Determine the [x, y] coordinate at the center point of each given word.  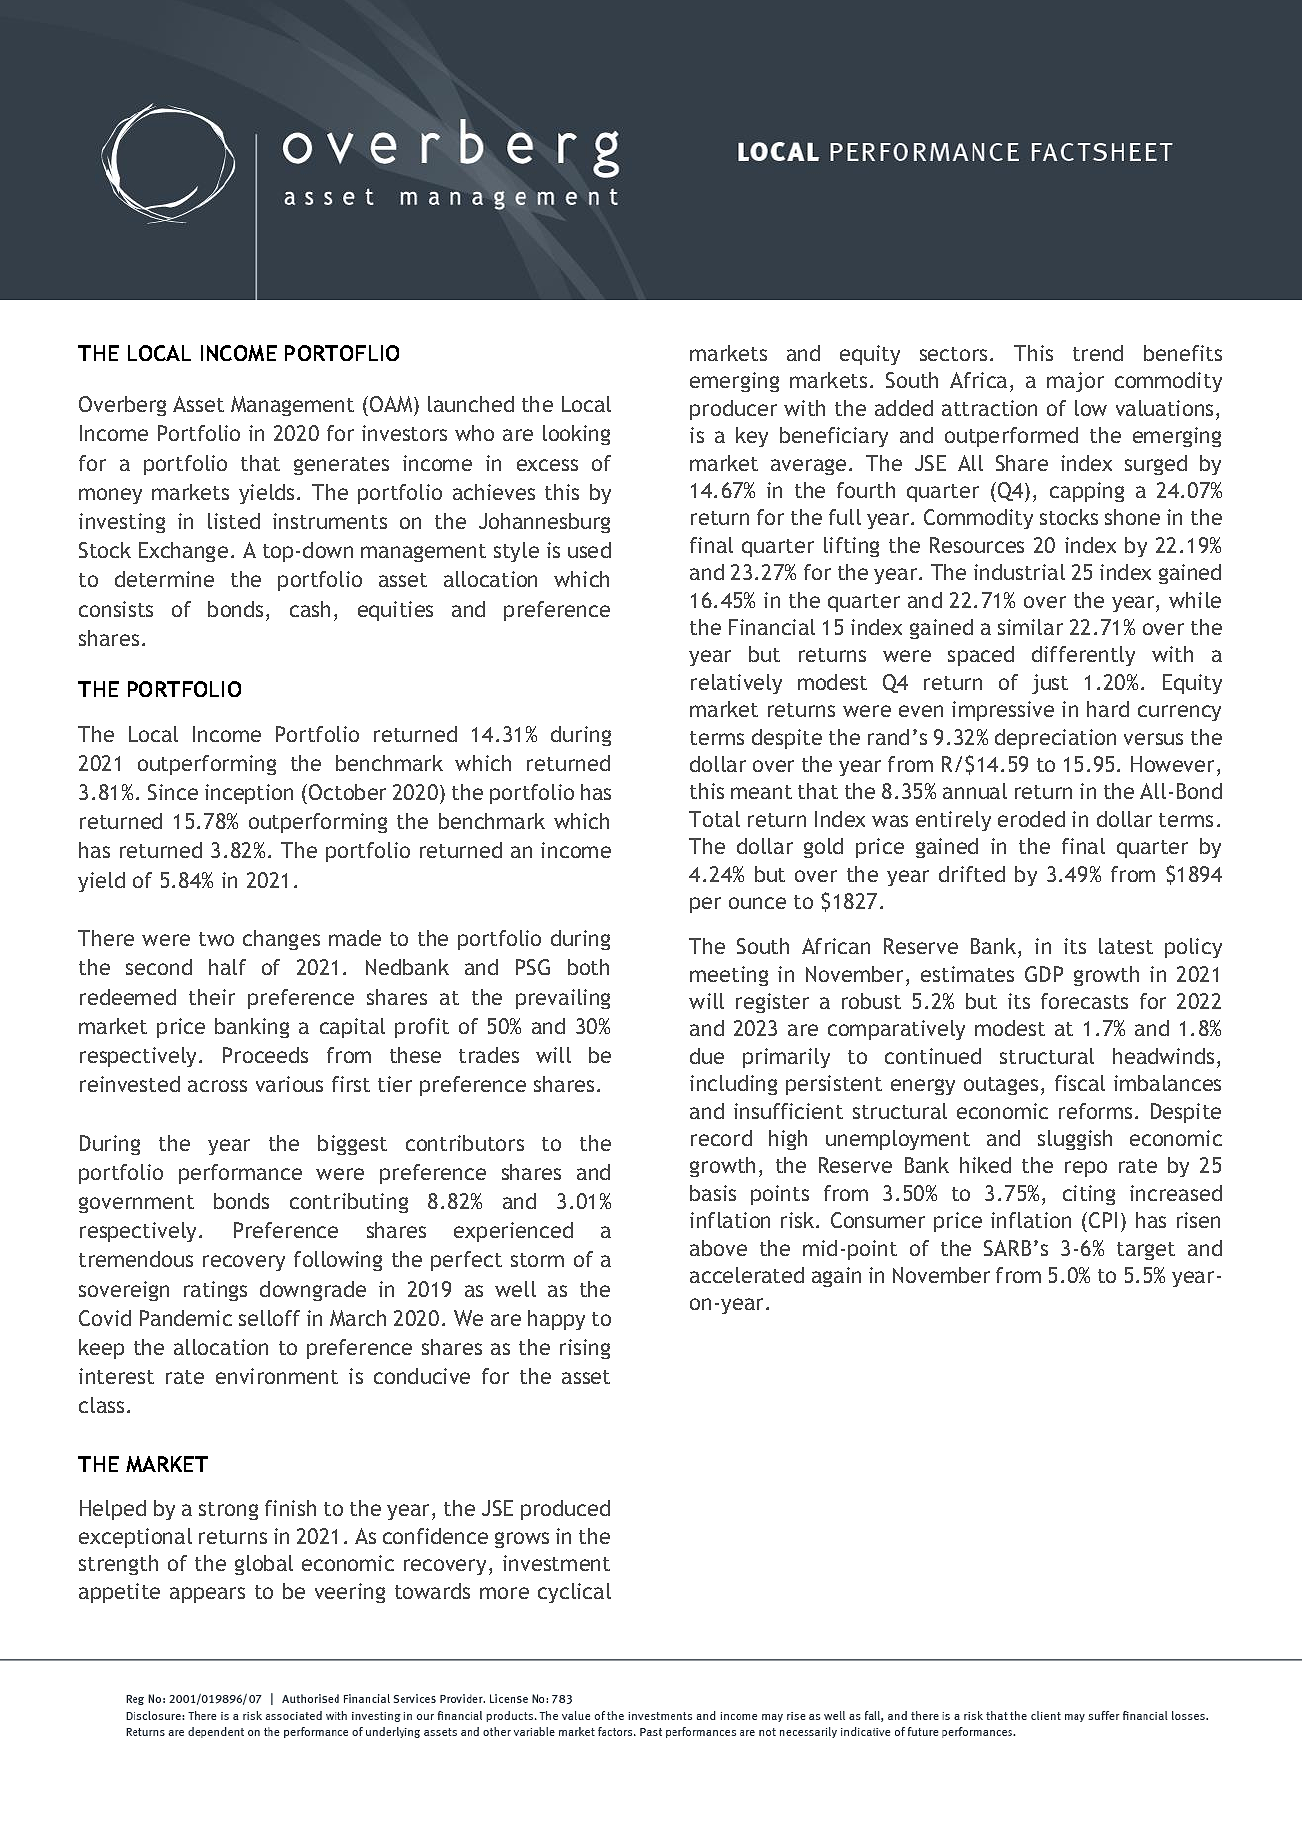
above [718, 1248]
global [264, 1565]
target [1146, 1251]
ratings [215, 1291]
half [227, 967]
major [1075, 382]
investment [556, 1563]
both [588, 967]
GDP [1044, 974]
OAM [392, 404]
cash [310, 609]
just [1050, 684]
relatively [736, 684]
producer [733, 410]
